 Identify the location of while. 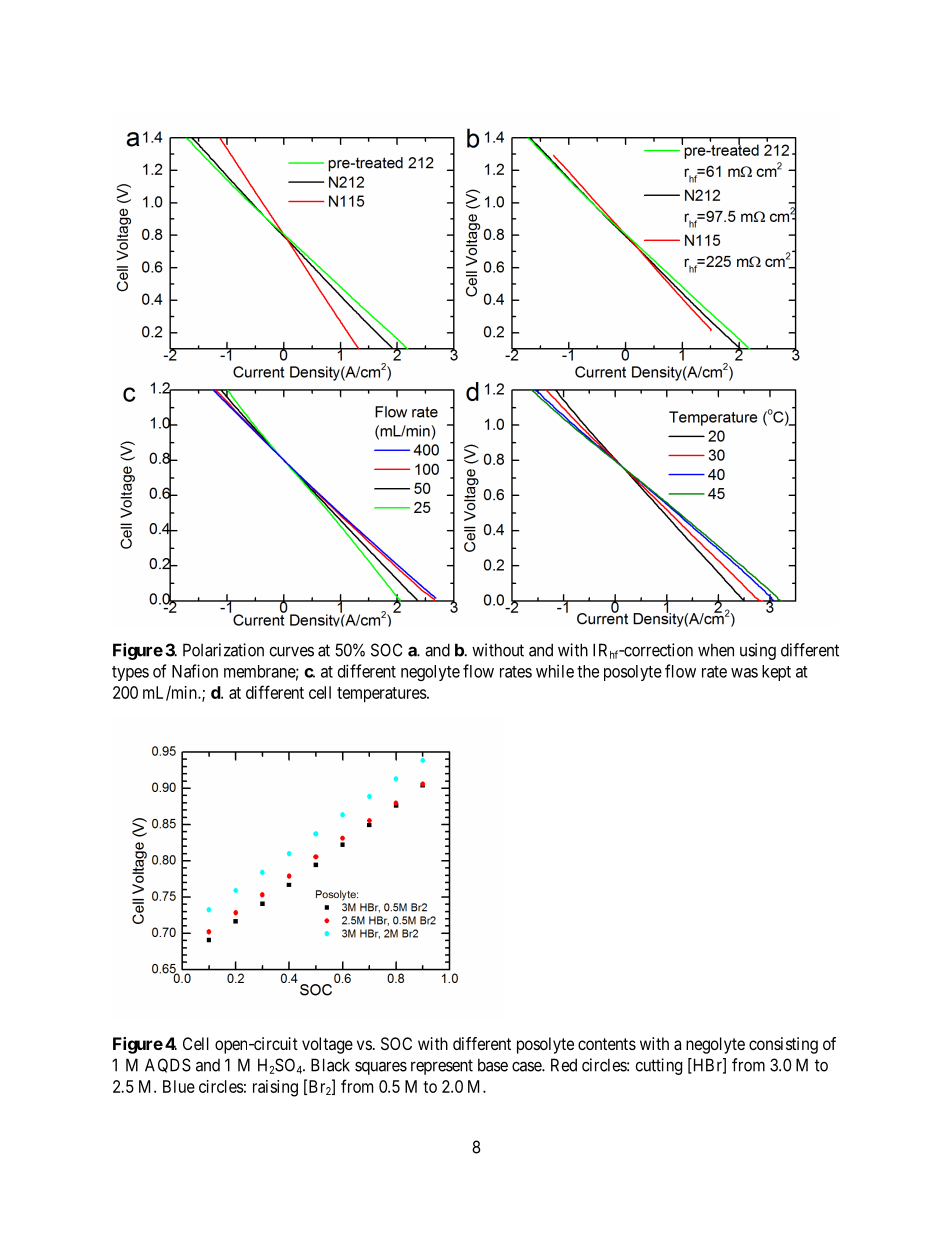
(555, 671).
